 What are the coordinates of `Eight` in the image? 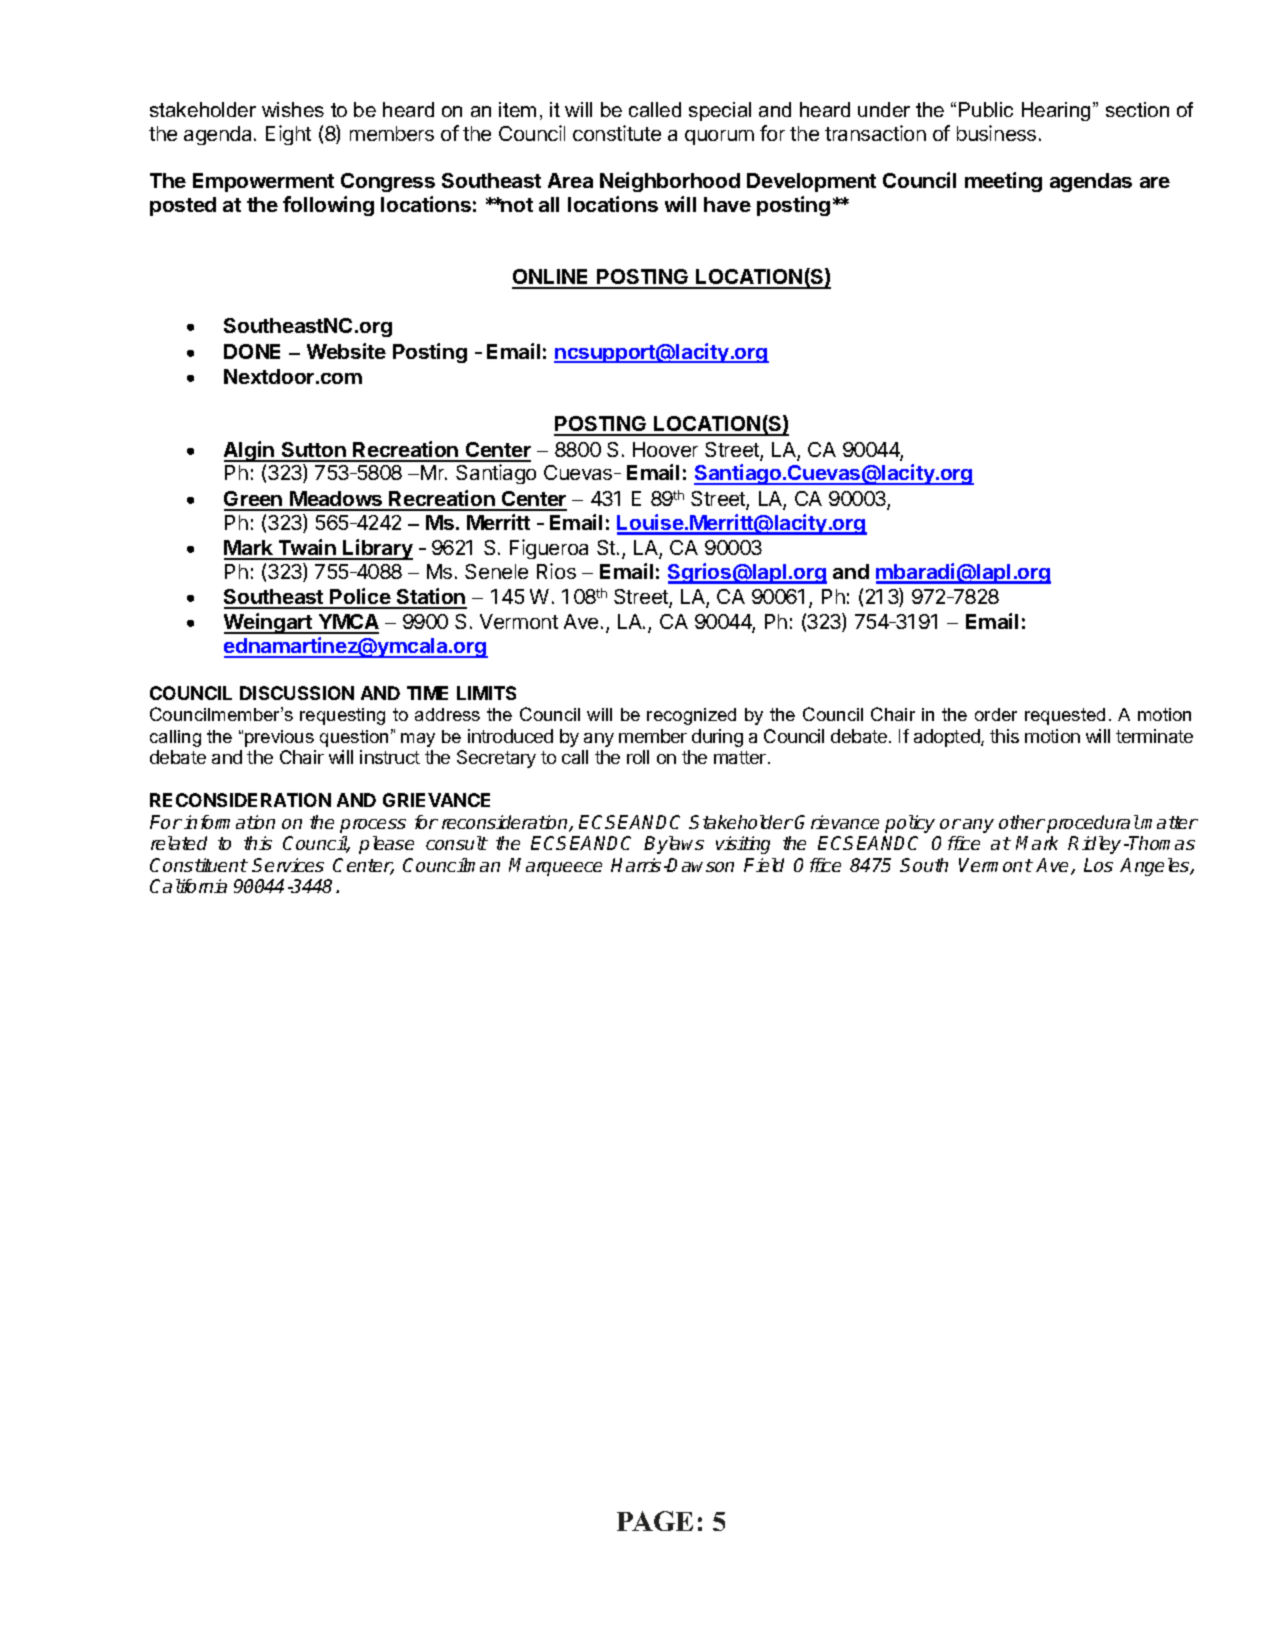 It's located at (288, 135).
